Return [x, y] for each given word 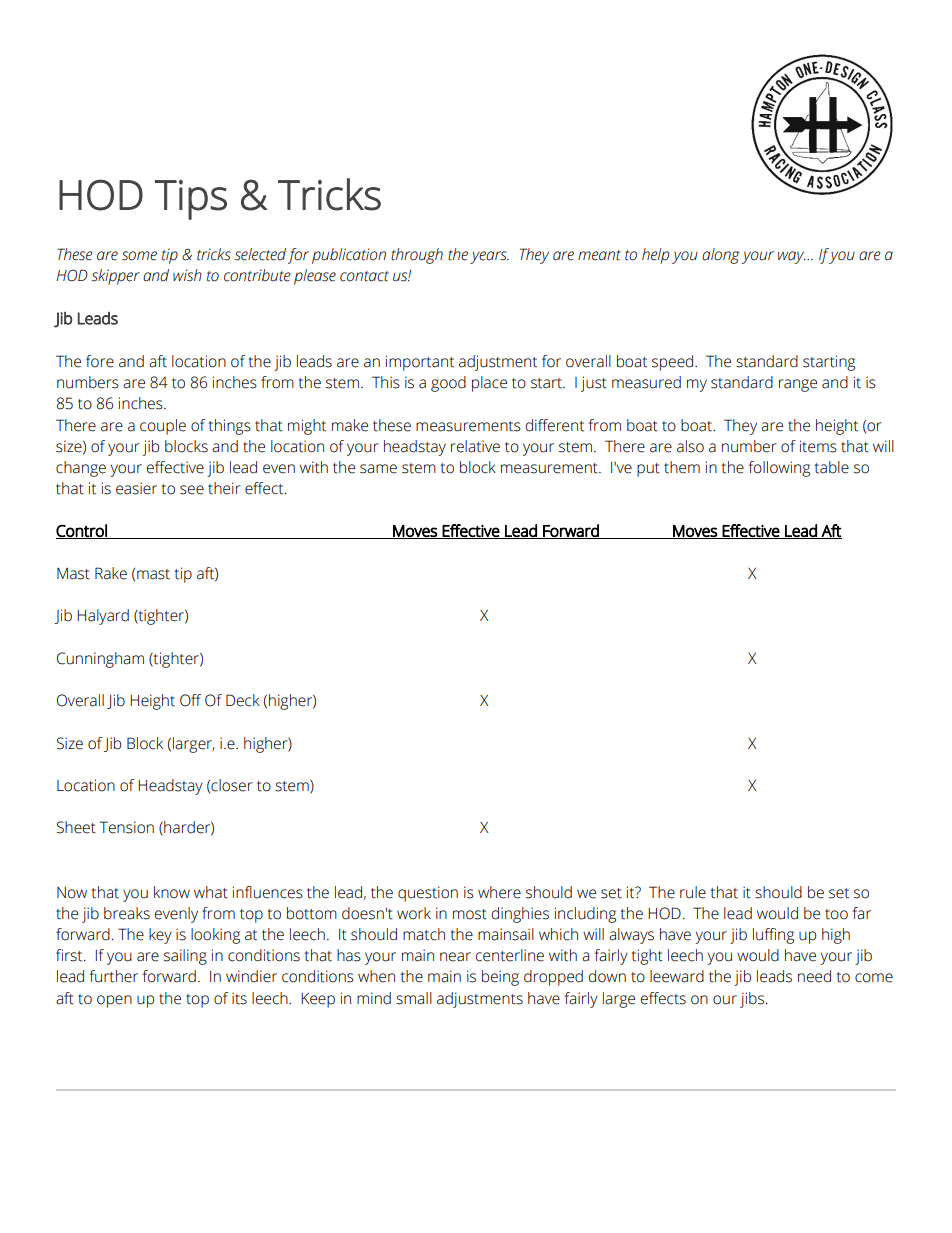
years [489, 257]
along [721, 256]
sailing [185, 957]
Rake [111, 573]
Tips [191, 200]
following [779, 469]
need [814, 976]
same [378, 469]
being [500, 978]
